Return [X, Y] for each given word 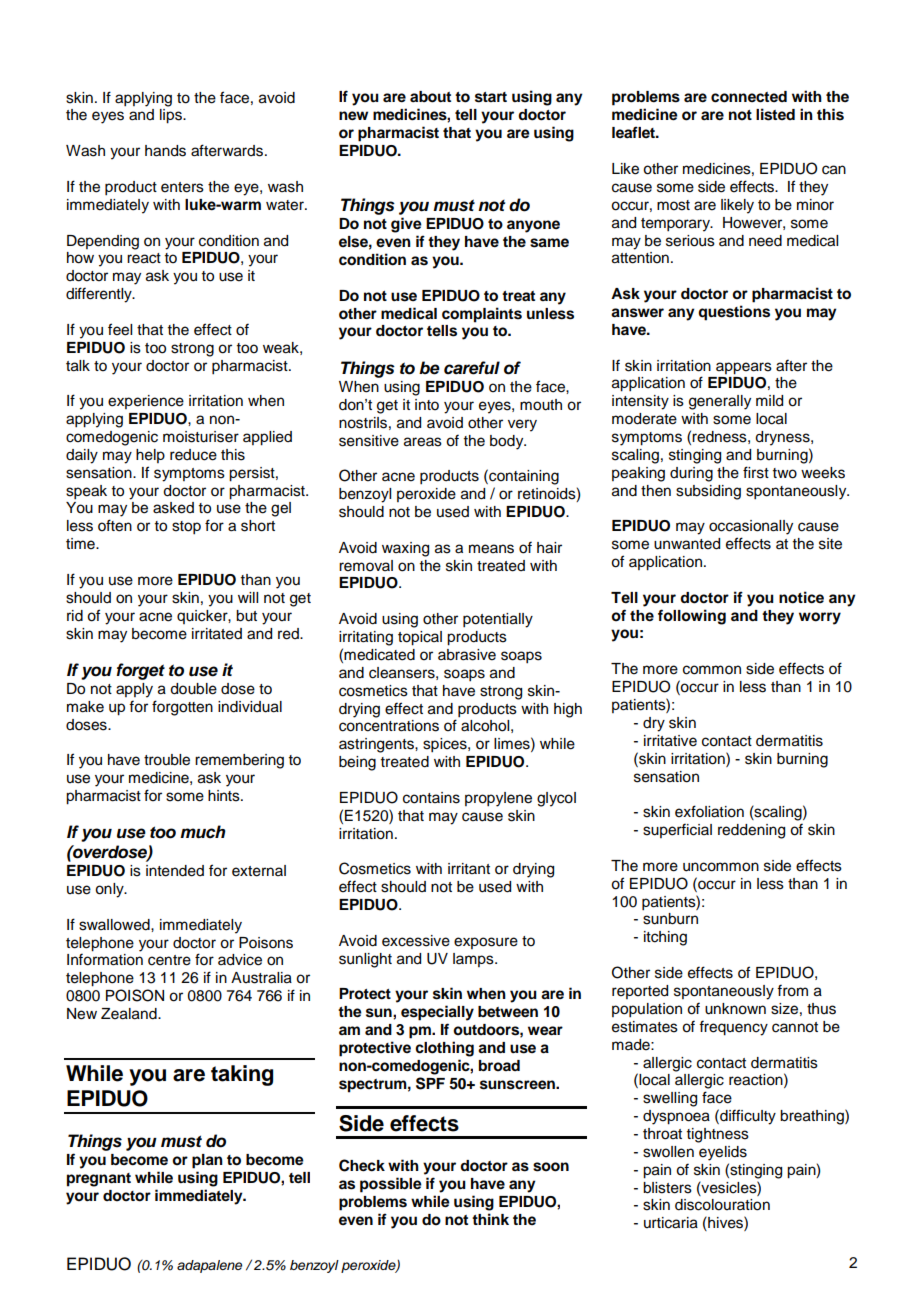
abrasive [467, 655]
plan [207, 1161]
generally [720, 402]
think [490, 1219]
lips [172, 116]
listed [775, 114]
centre [169, 960]
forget [140, 671]
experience [146, 402]
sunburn [670, 919]
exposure [486, 943]
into [427, 405]
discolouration [722, 1205]
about [430, 97]
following [692, 617]
